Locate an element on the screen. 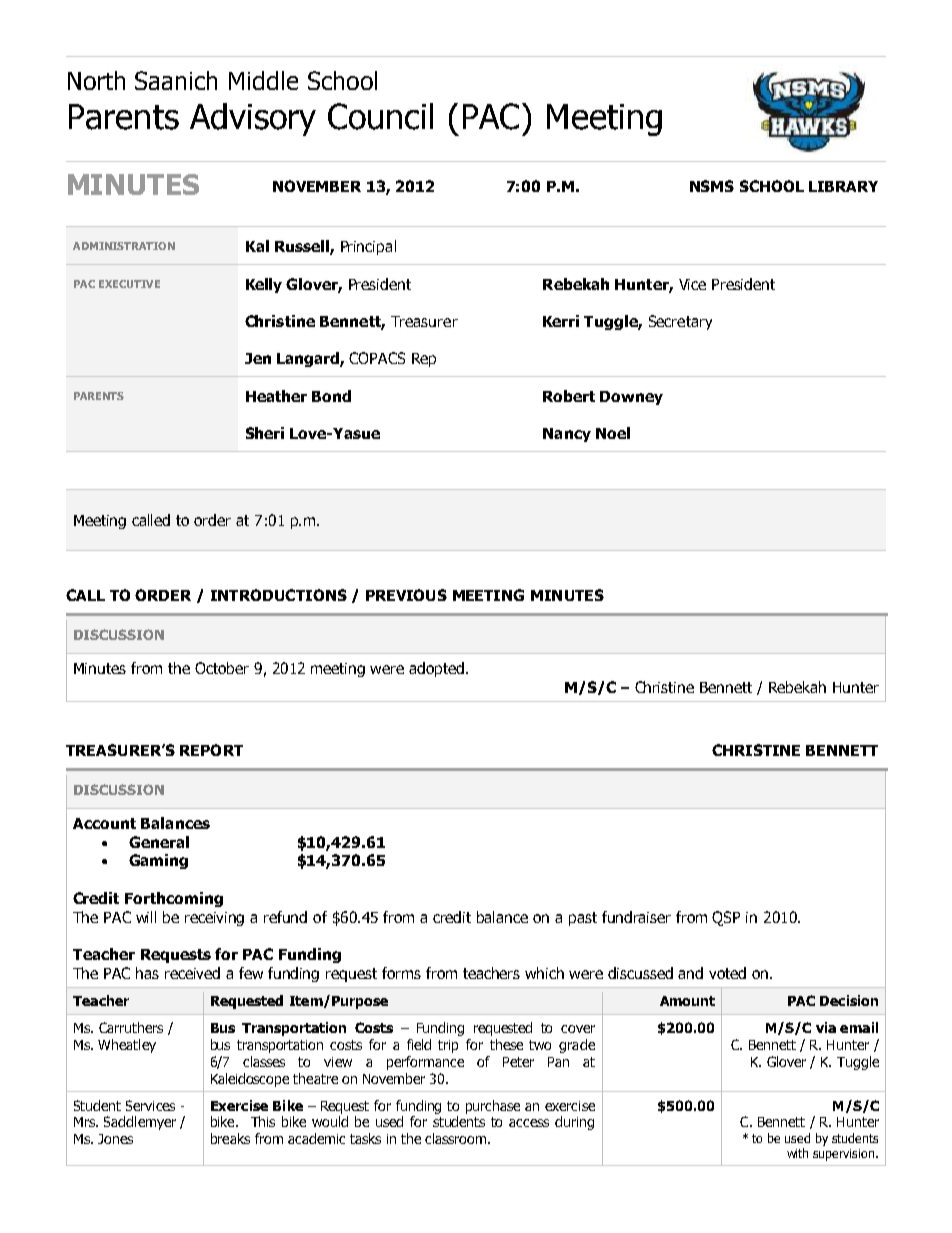 This screenshot has height=1233, width=952. Kerri is located at coordinates (561, 321).
